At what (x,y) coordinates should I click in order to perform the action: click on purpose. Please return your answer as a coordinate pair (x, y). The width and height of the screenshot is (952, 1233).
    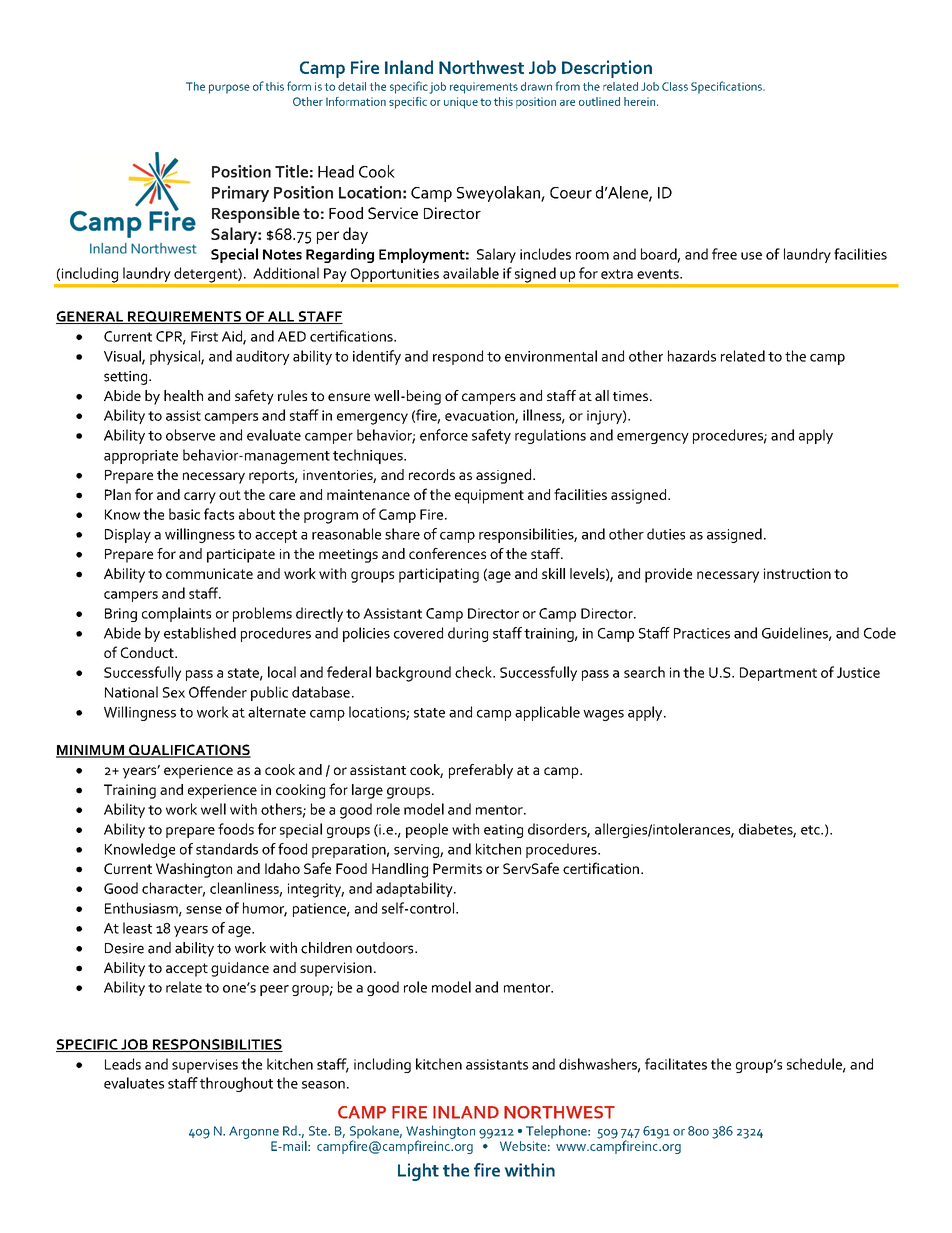
    Looking at the image, I should click on (229, 89).
